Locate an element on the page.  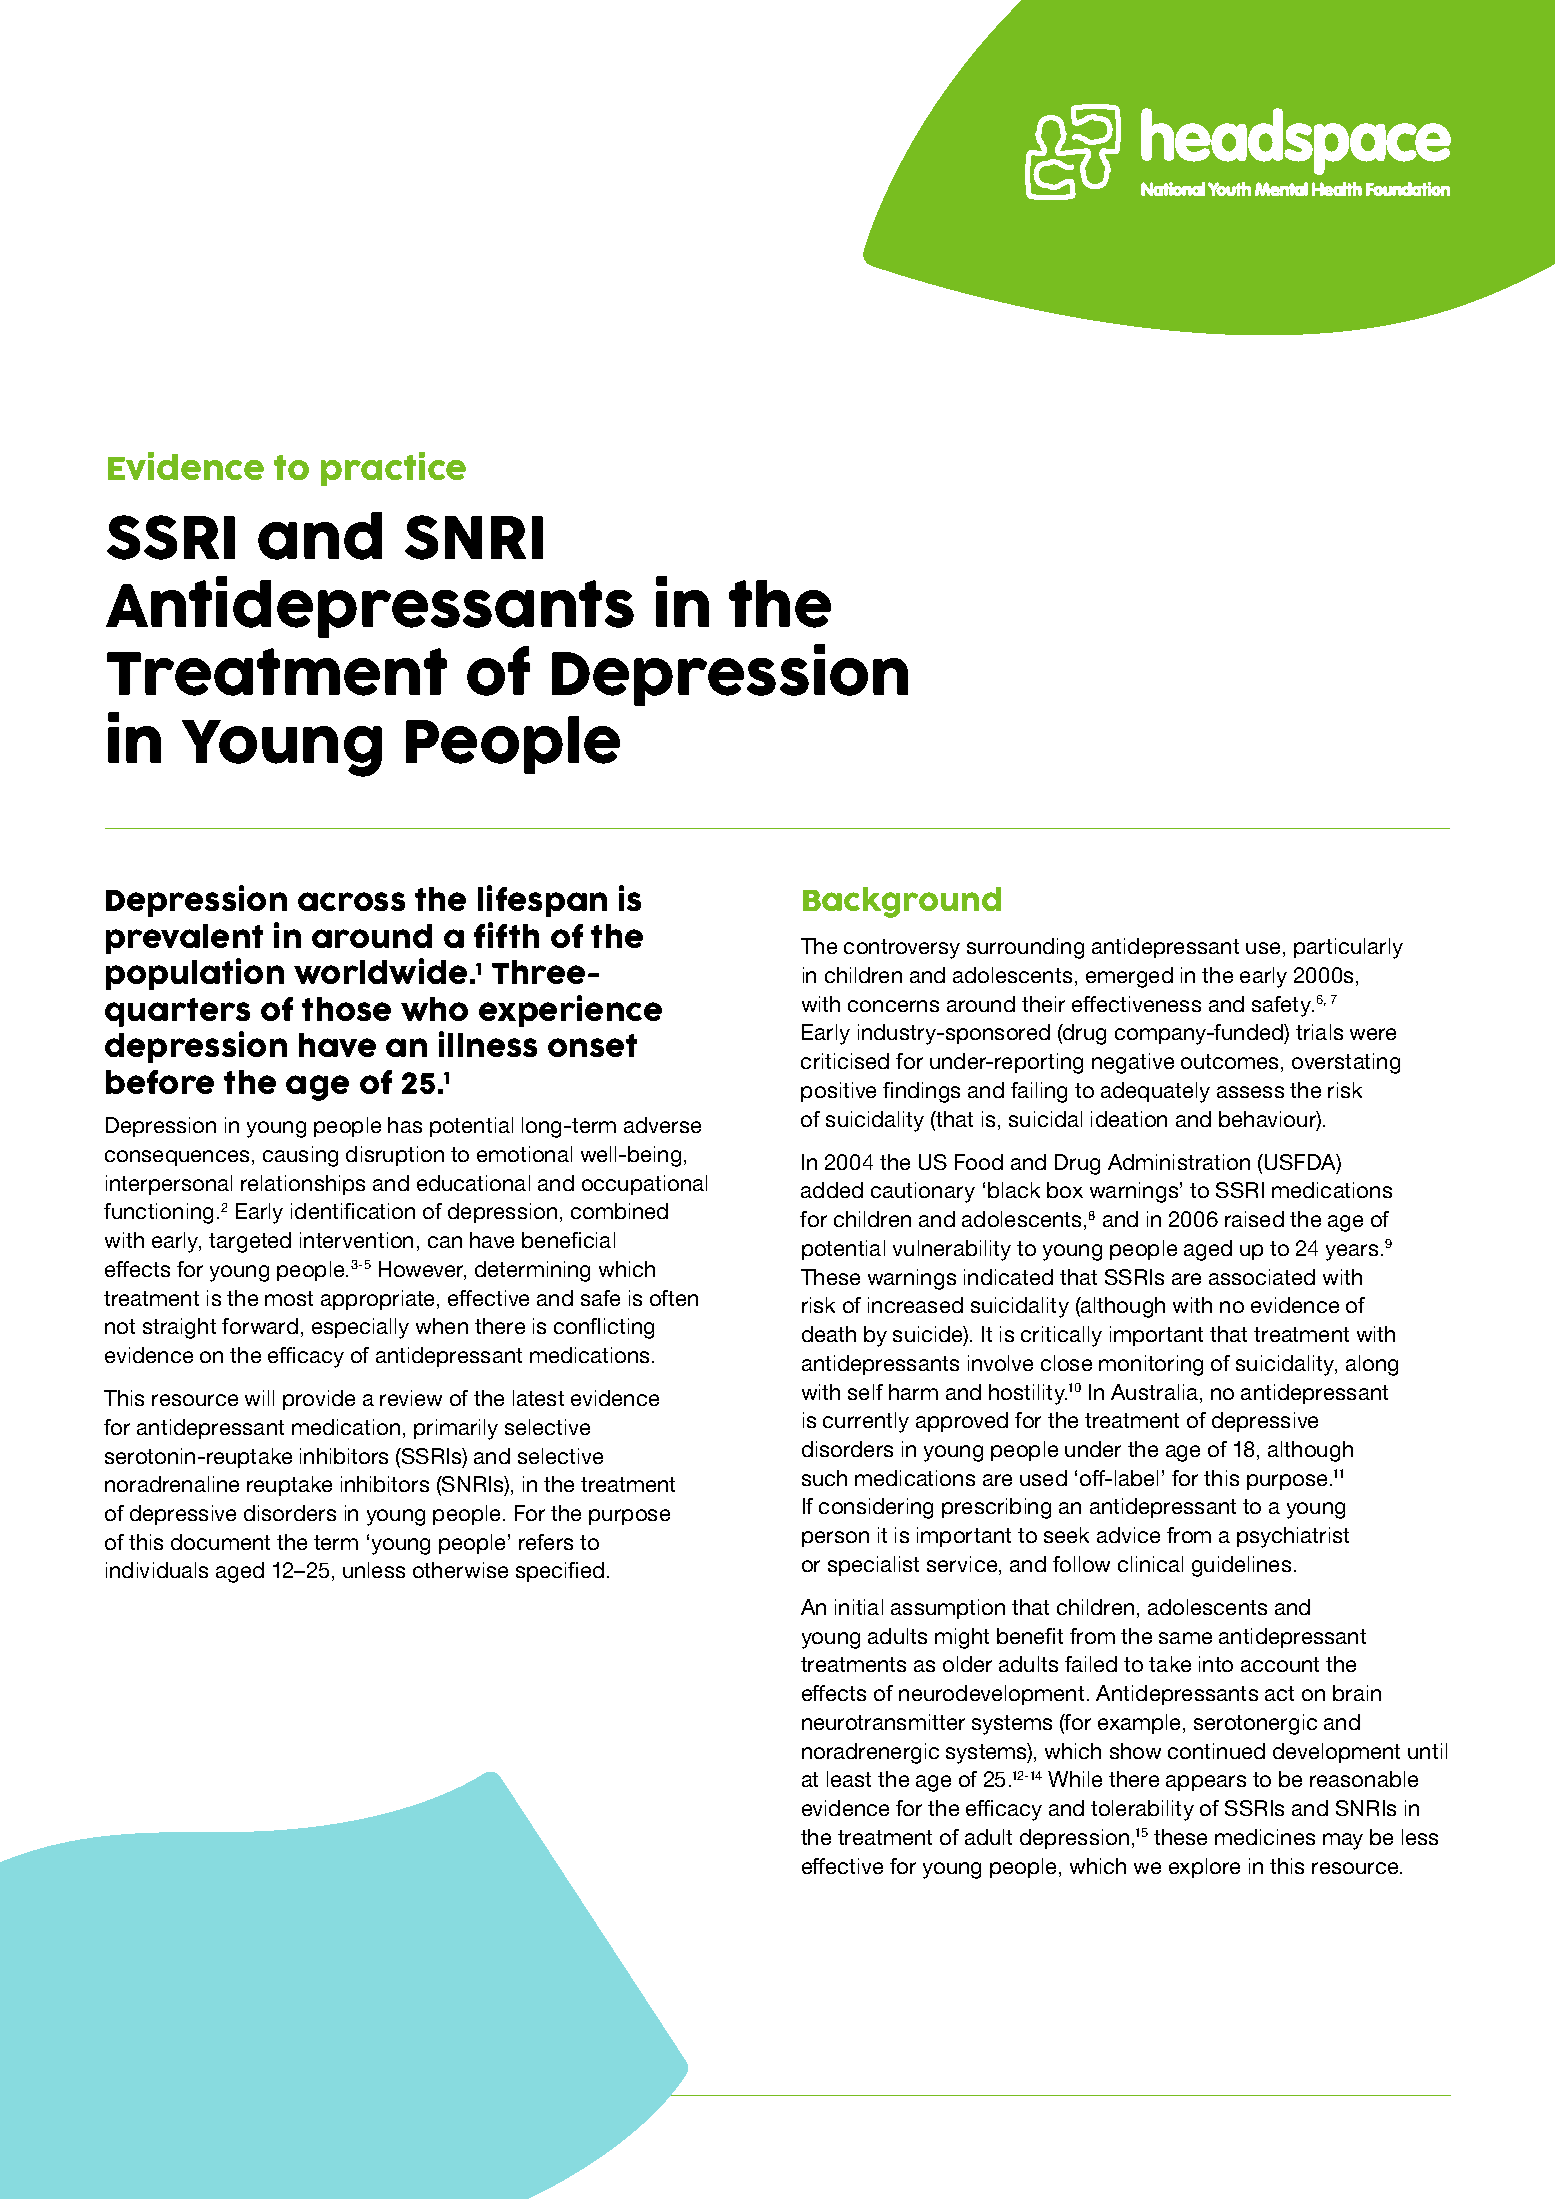
Administration is located at coordinates (1179, 1162).
